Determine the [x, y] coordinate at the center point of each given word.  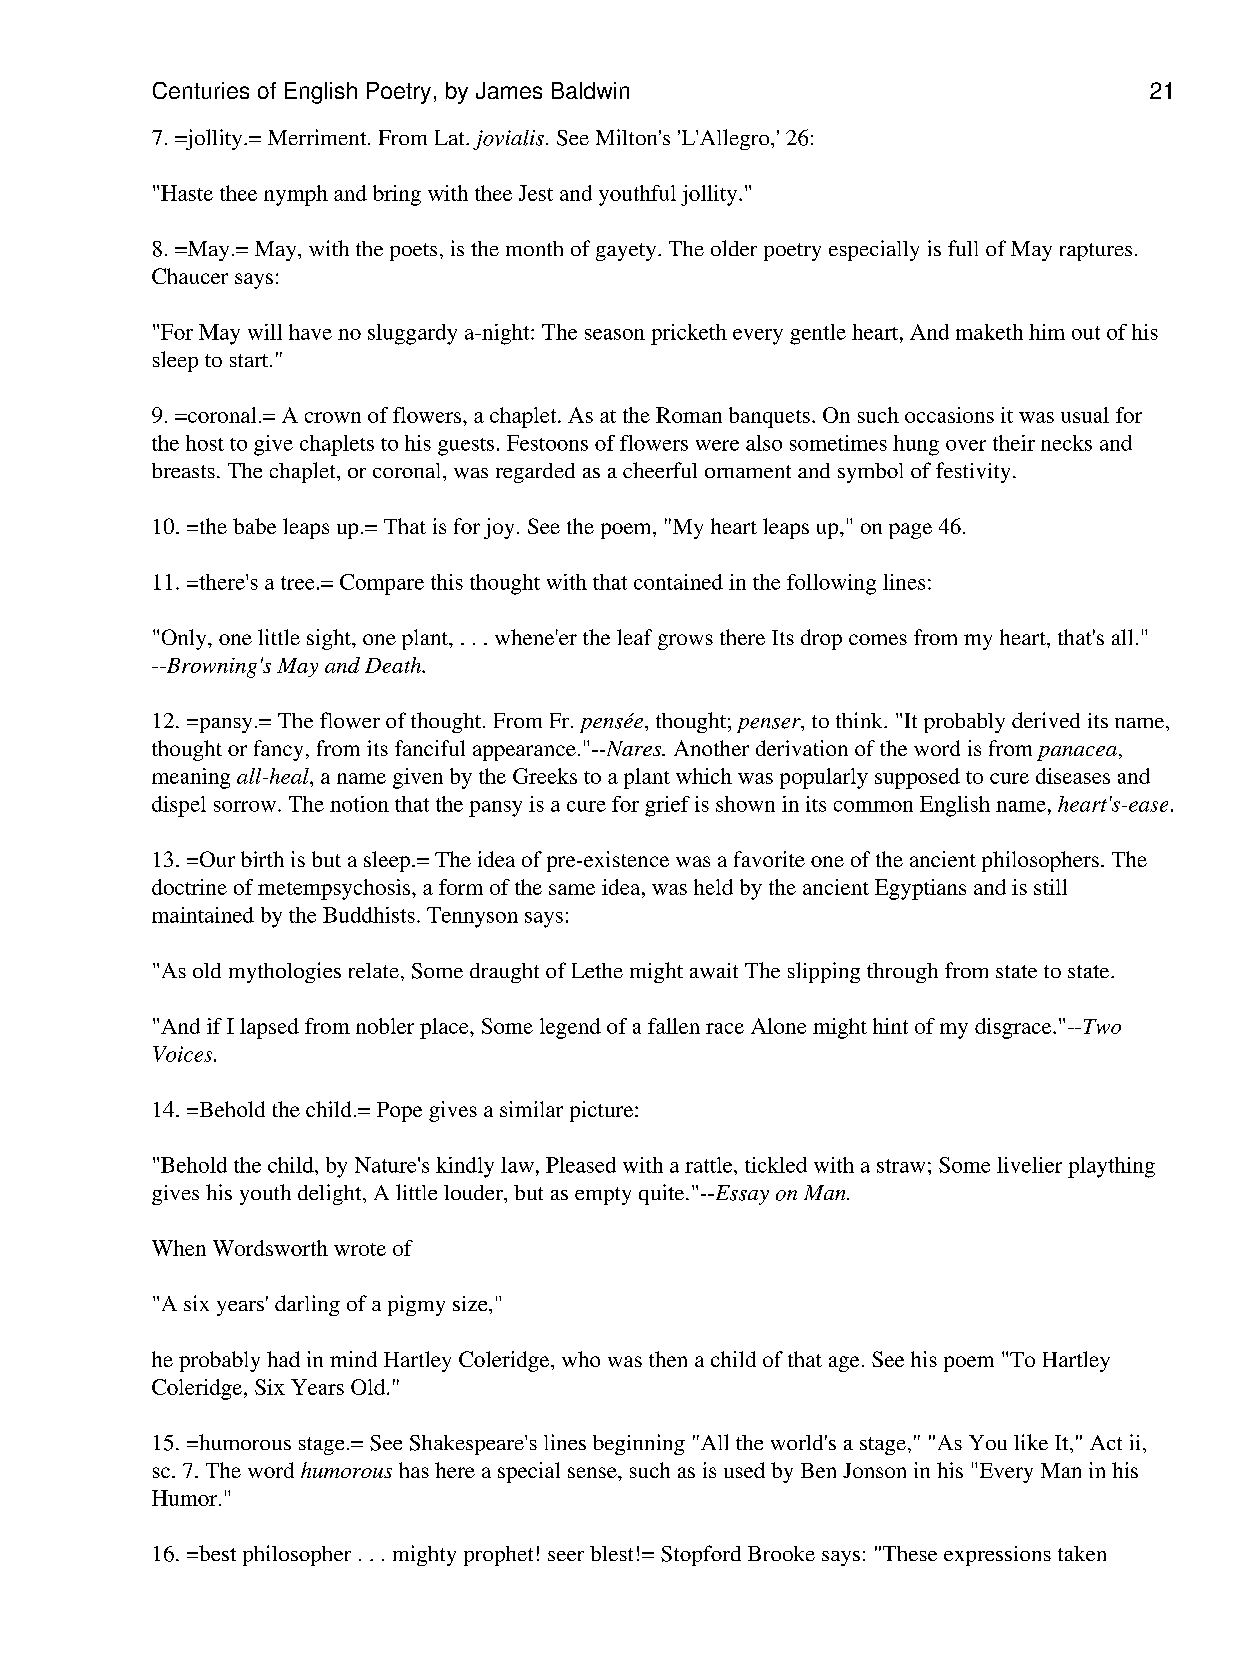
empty [603, 1196]
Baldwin [590, 90]
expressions [997, 1556]
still [1050, 887]
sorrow [245, 806]
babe [254, 526]
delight [331, 1194]
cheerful [660, 470]
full [963, 248]
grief [667, 806]
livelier [1029, 1165]
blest [611, 1553]
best [216, 1553]
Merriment [318, 137]
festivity [973, 472]
